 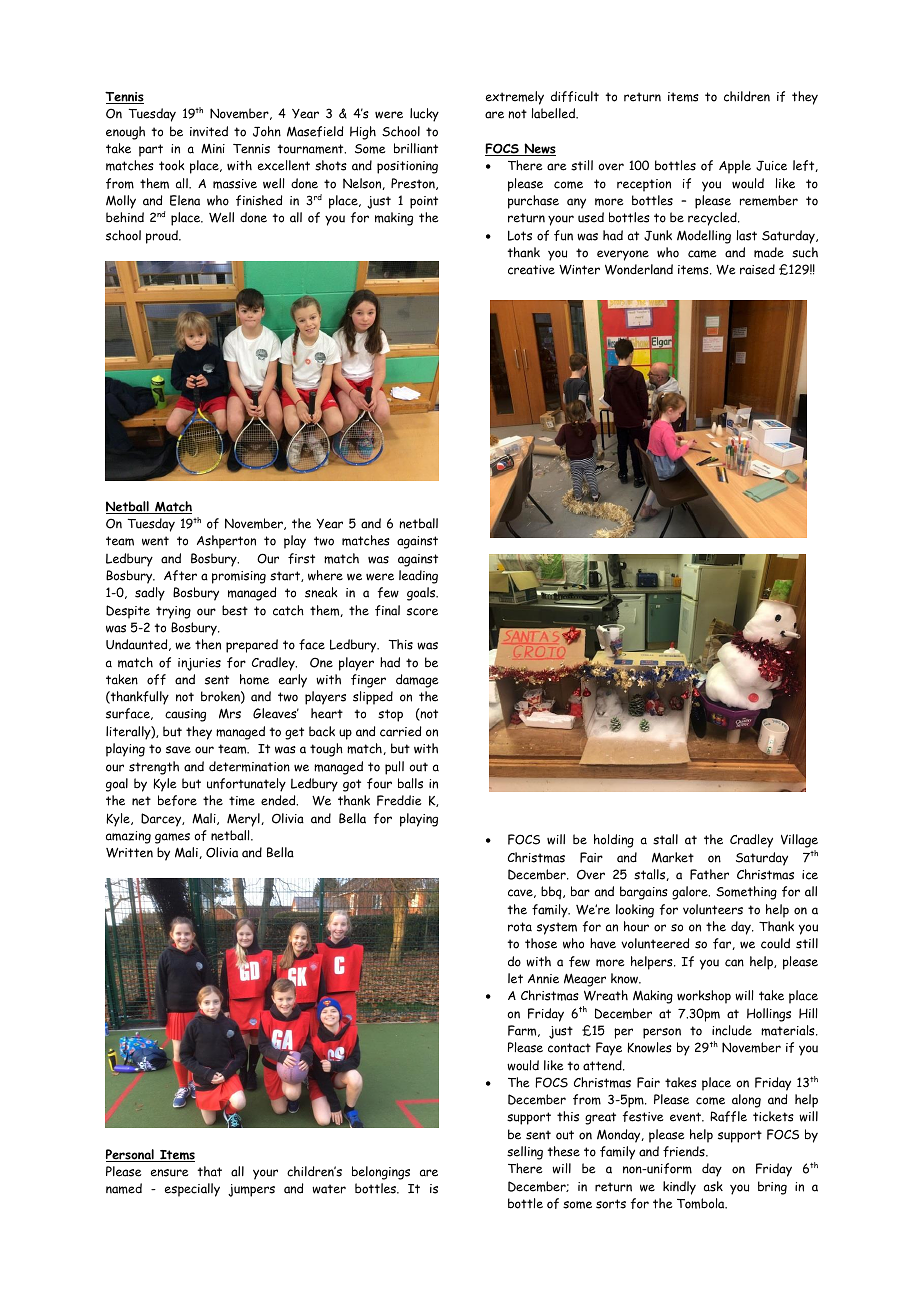 I want to click on Village, so click(x=799, y=842).
